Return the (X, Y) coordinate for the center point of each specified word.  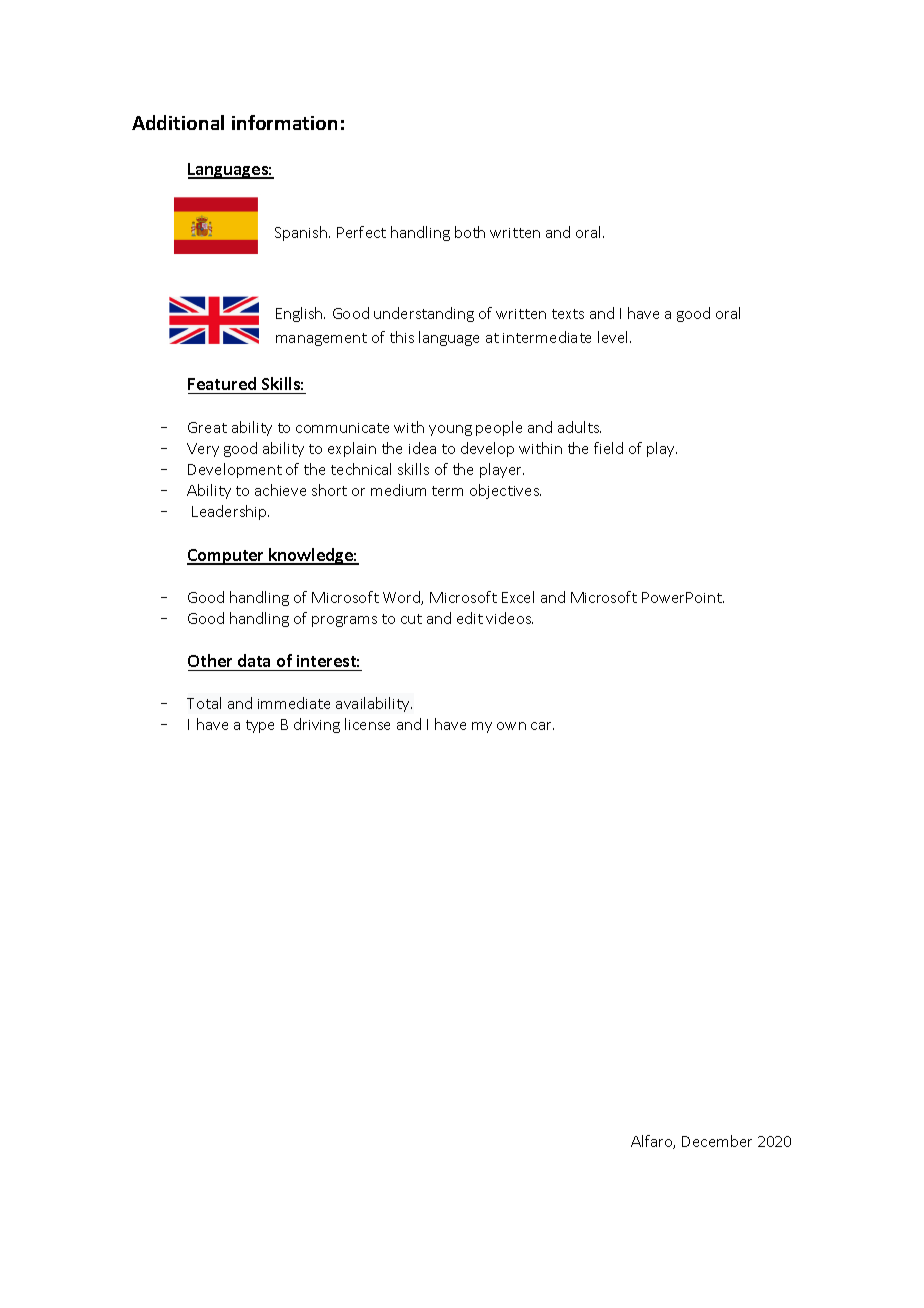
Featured (222, 383)
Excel (518, 597)
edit (470, 618)
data (254, 660)
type (260, 726)
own (511, 726)
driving (317, 725)
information (284, 122)
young (450, 430)
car (542, 726)
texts (568, 314)
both (470, 232)
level (614, 337)
